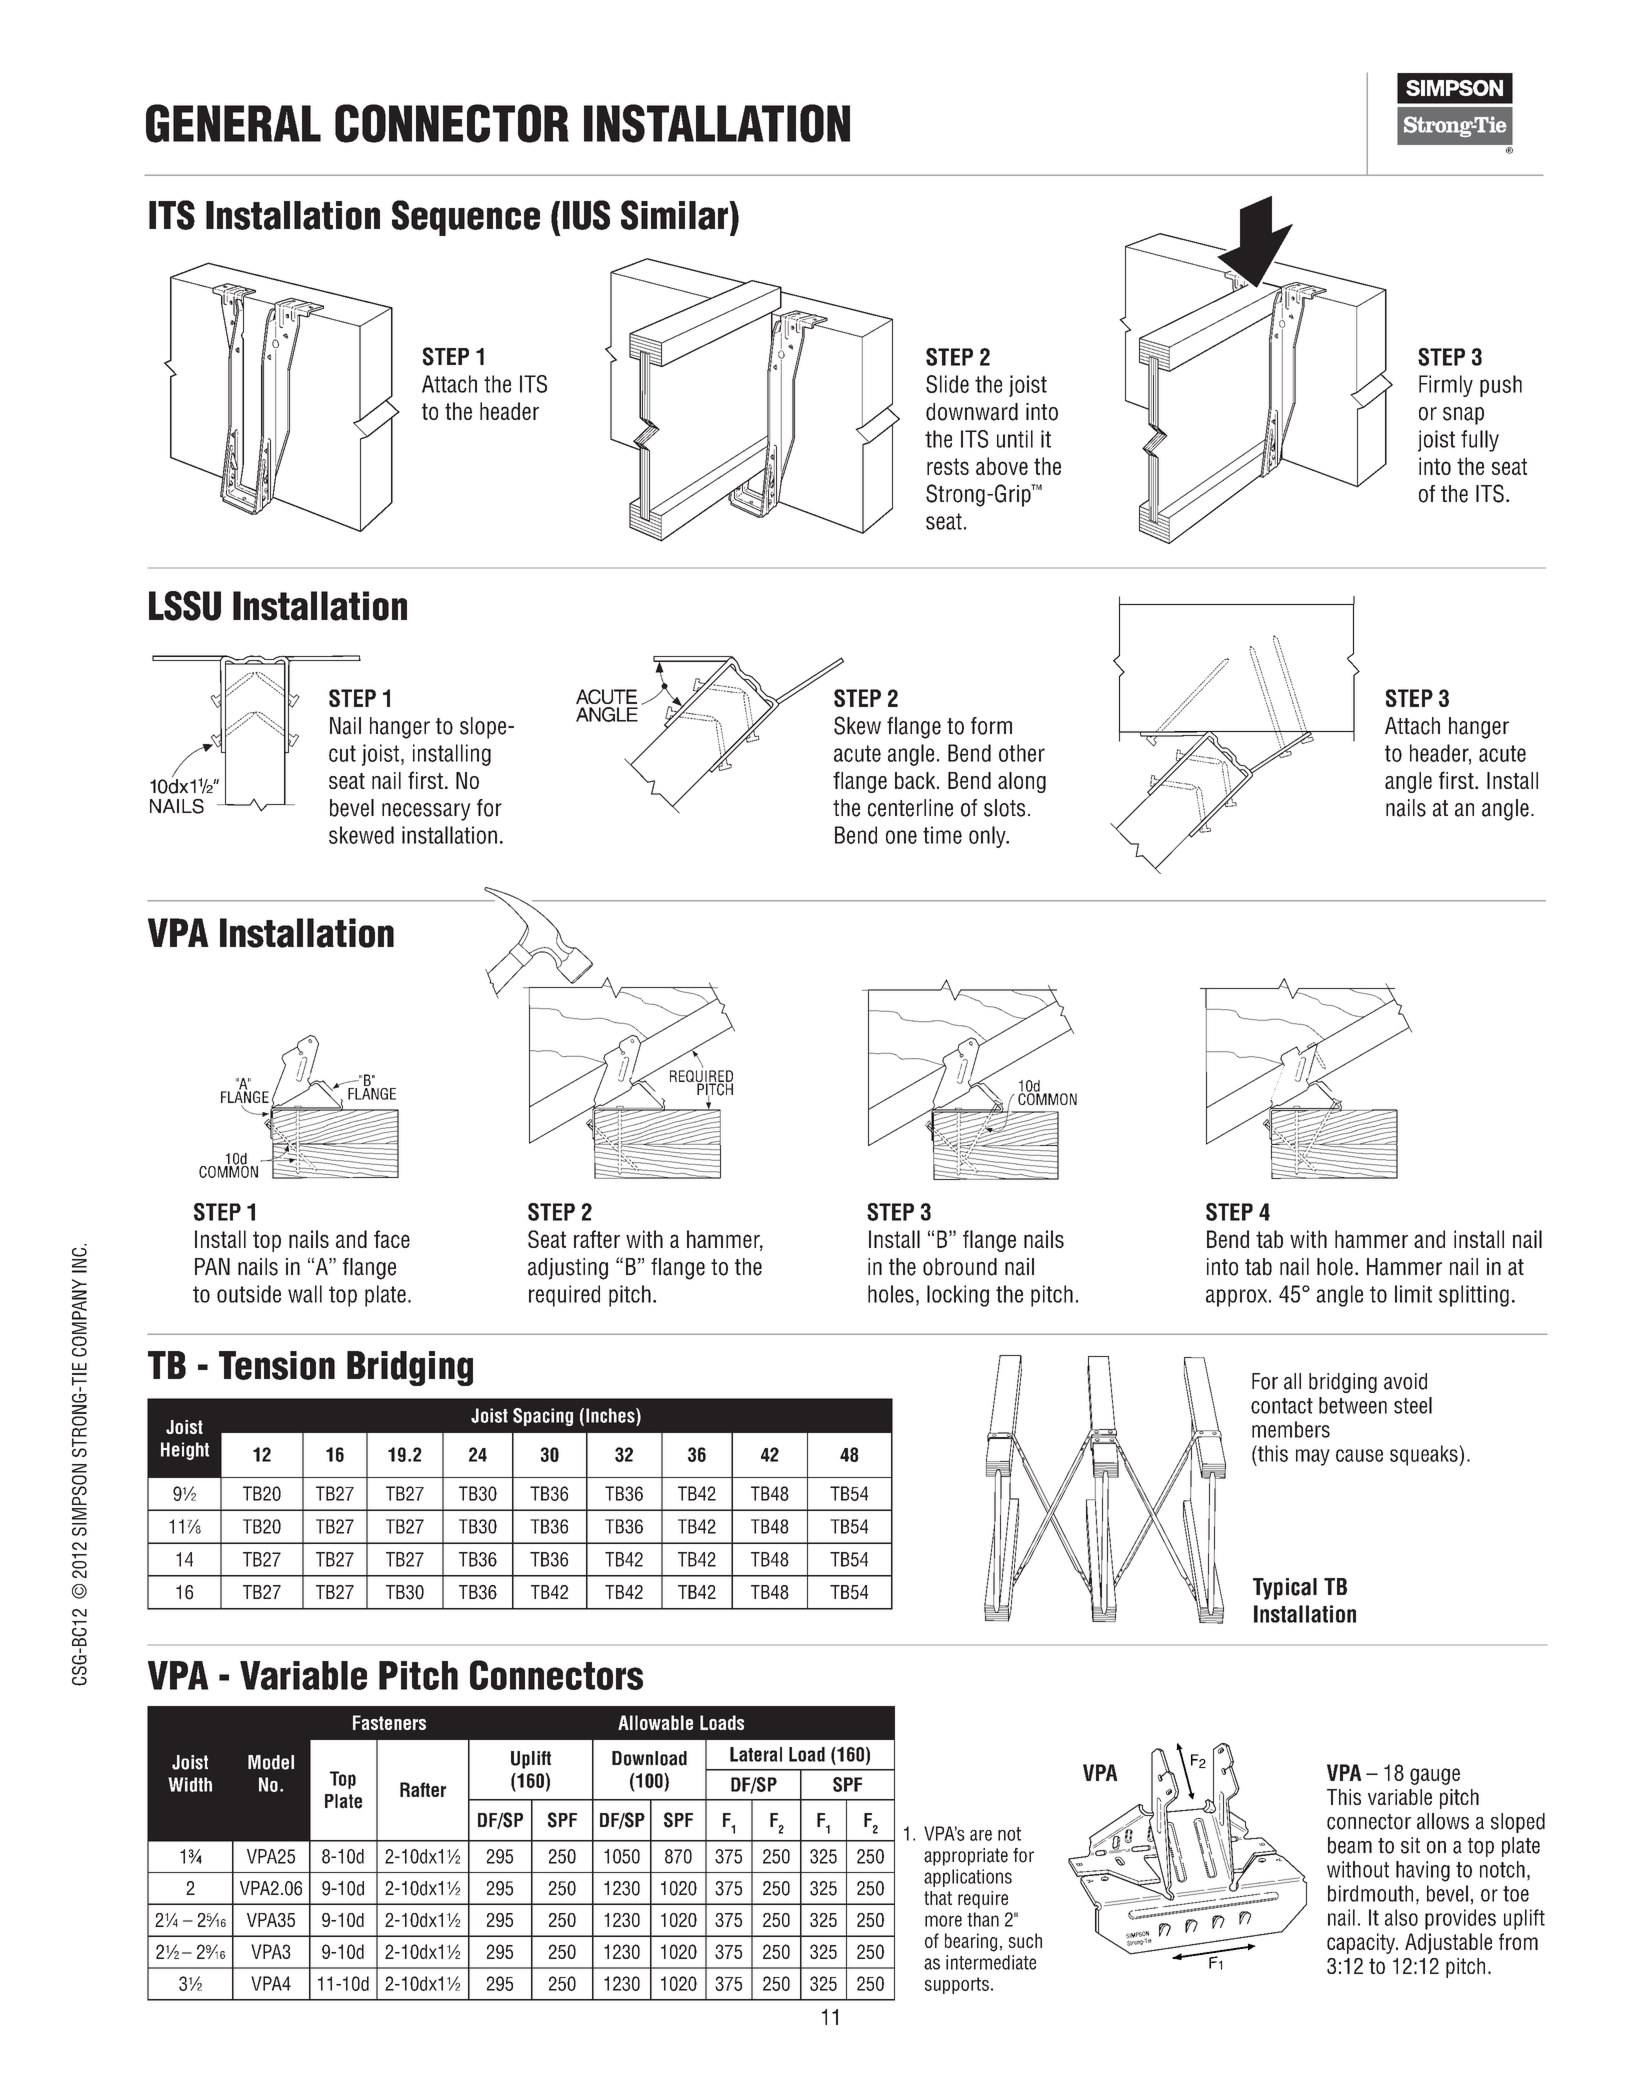 This page has width=1640, height=2099. Describe the element at coordinates (901, 837) in the page. I see `one` at that location.
